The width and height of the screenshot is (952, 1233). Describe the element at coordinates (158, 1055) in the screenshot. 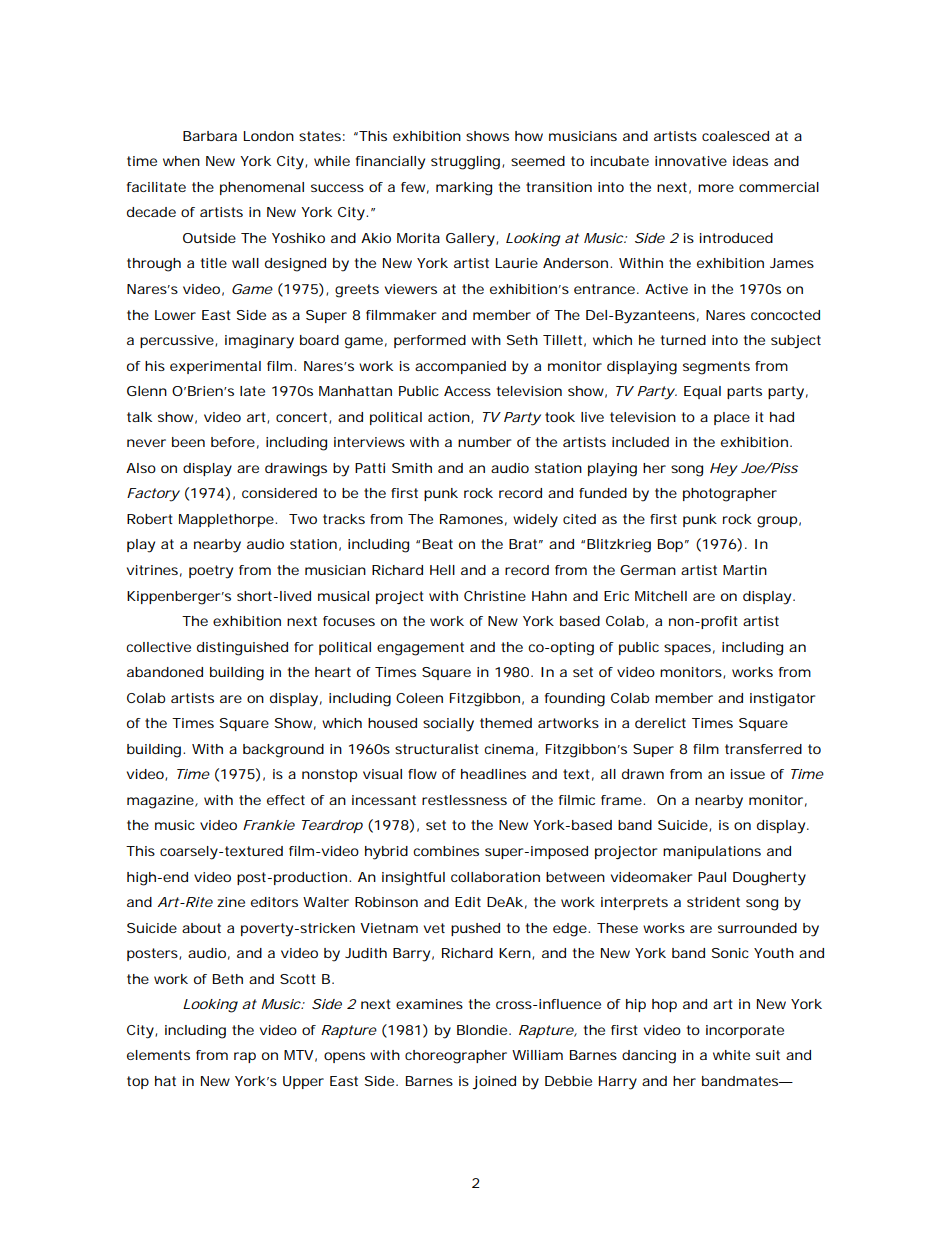

I see `elements` at that location.
